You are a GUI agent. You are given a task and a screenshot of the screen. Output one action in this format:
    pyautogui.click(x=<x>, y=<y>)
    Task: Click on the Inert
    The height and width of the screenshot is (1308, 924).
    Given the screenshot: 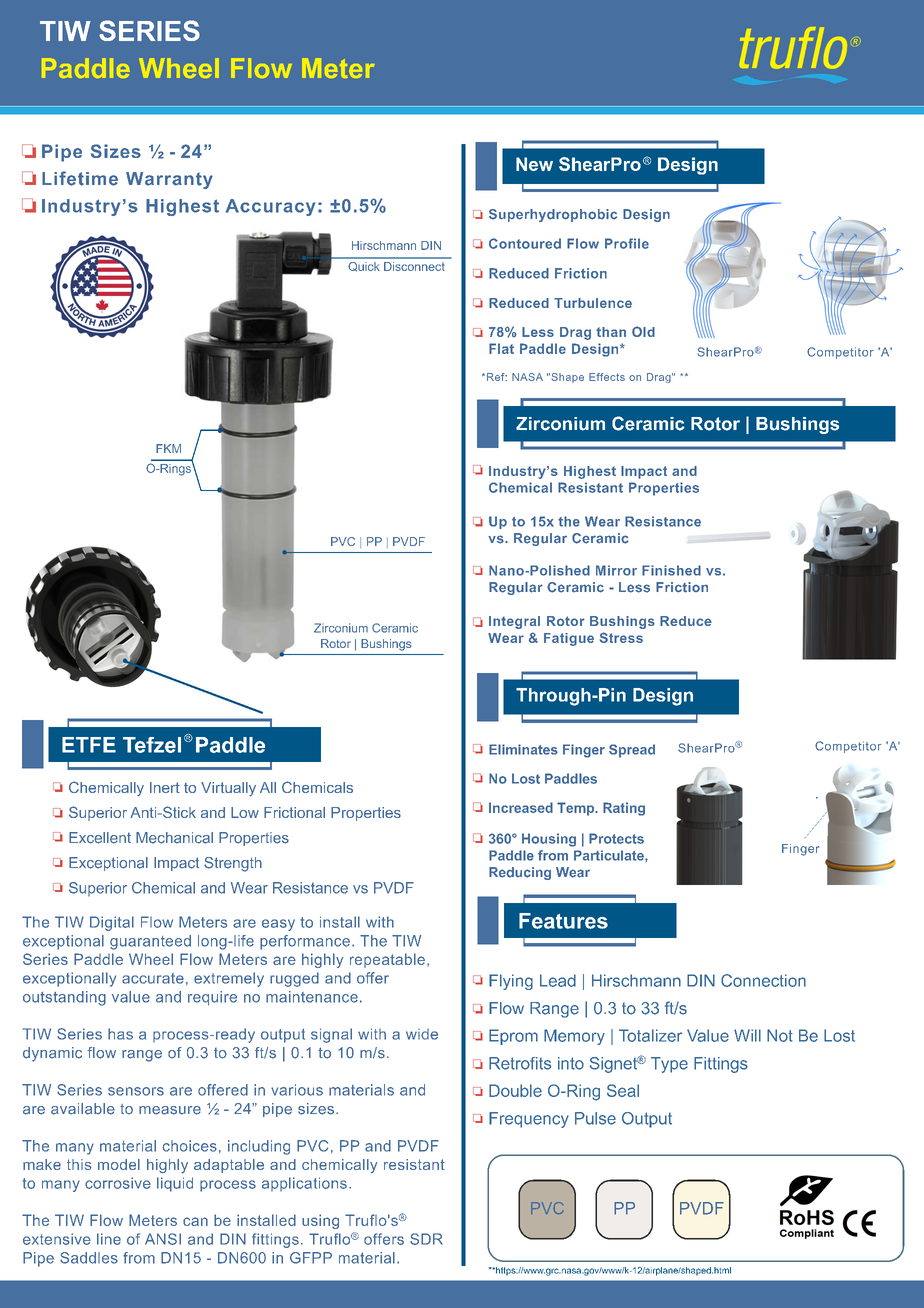 What is the action you would take?
    pyautogui.click(x=165, y=787)
